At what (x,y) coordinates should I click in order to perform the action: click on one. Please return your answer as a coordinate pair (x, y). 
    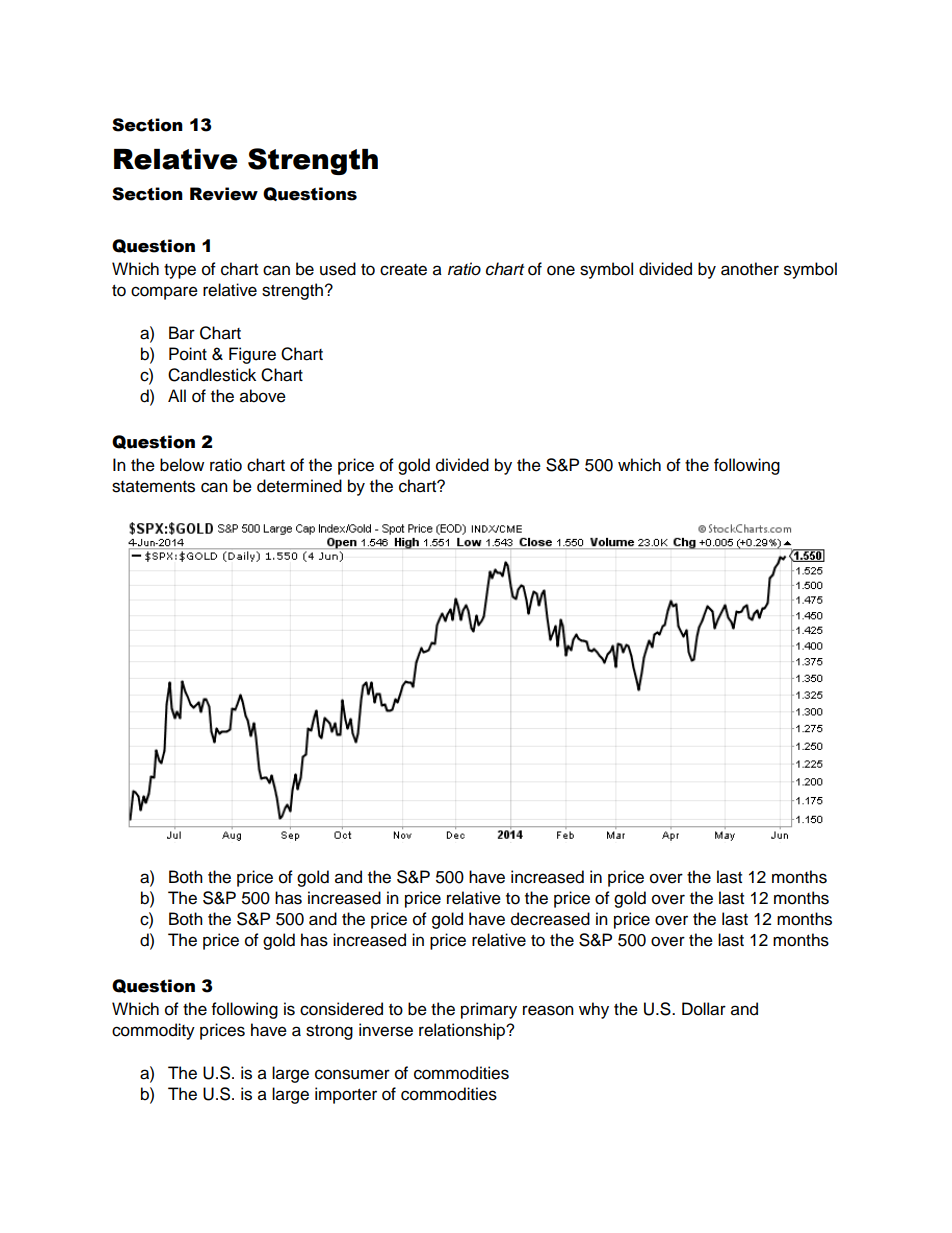
    Looking at the image, I should click on (561, 270).
